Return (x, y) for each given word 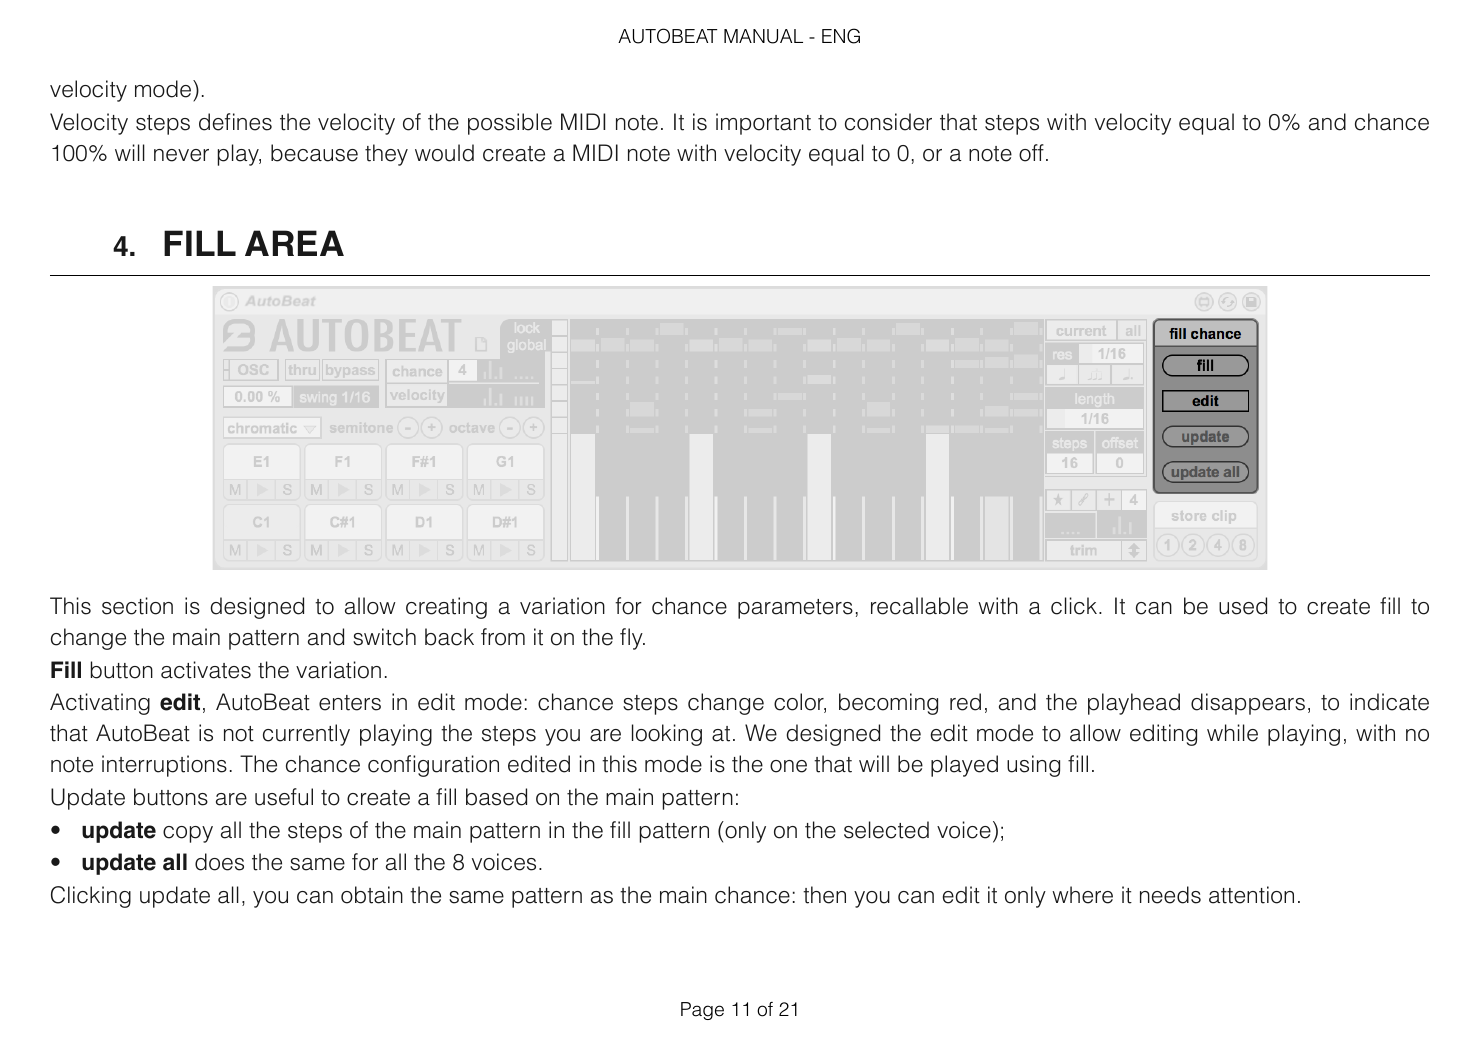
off (1031, 153)
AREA (294, 243)
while (1232, 733)
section (137, 606)
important (763, 124)
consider (888, 122)
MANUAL (763, 36)
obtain (372, 895)
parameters (795, 609)
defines (235, 122)
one (788, 766)
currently (306, 735)
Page (702, 1011)
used (1243, 606)
